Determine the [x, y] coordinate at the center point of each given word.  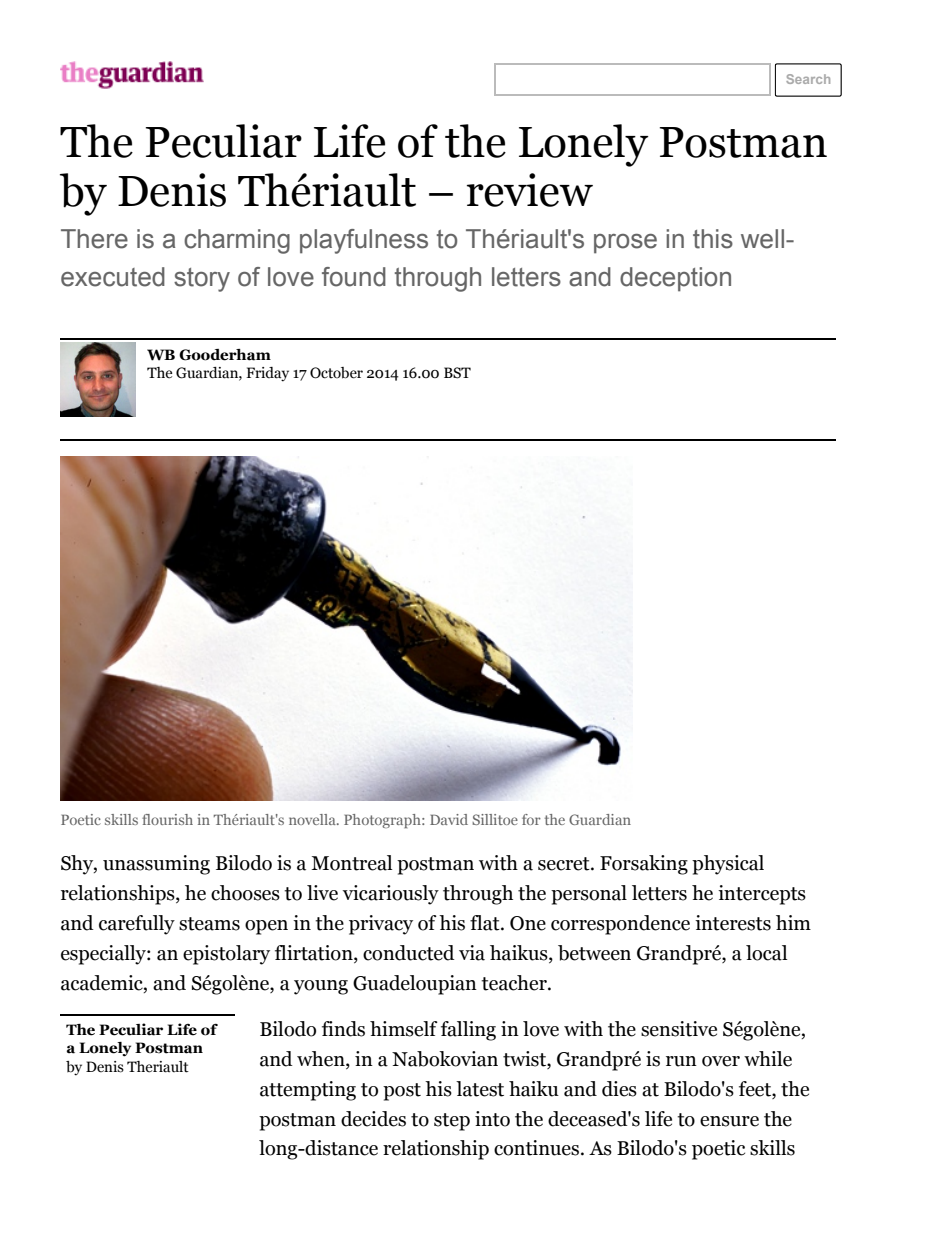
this [713, 239]
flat [486, 923]
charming [237, 241]
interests [733, 923]
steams [209, 924]
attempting [308, 1091]
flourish [167, 819]
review [530, 190]
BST [457, 373]
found [354, 277]
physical [728, 865]
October [336, 373]
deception [675, 279]
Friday [267, 374]
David [449, 819]
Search [808, 79]
